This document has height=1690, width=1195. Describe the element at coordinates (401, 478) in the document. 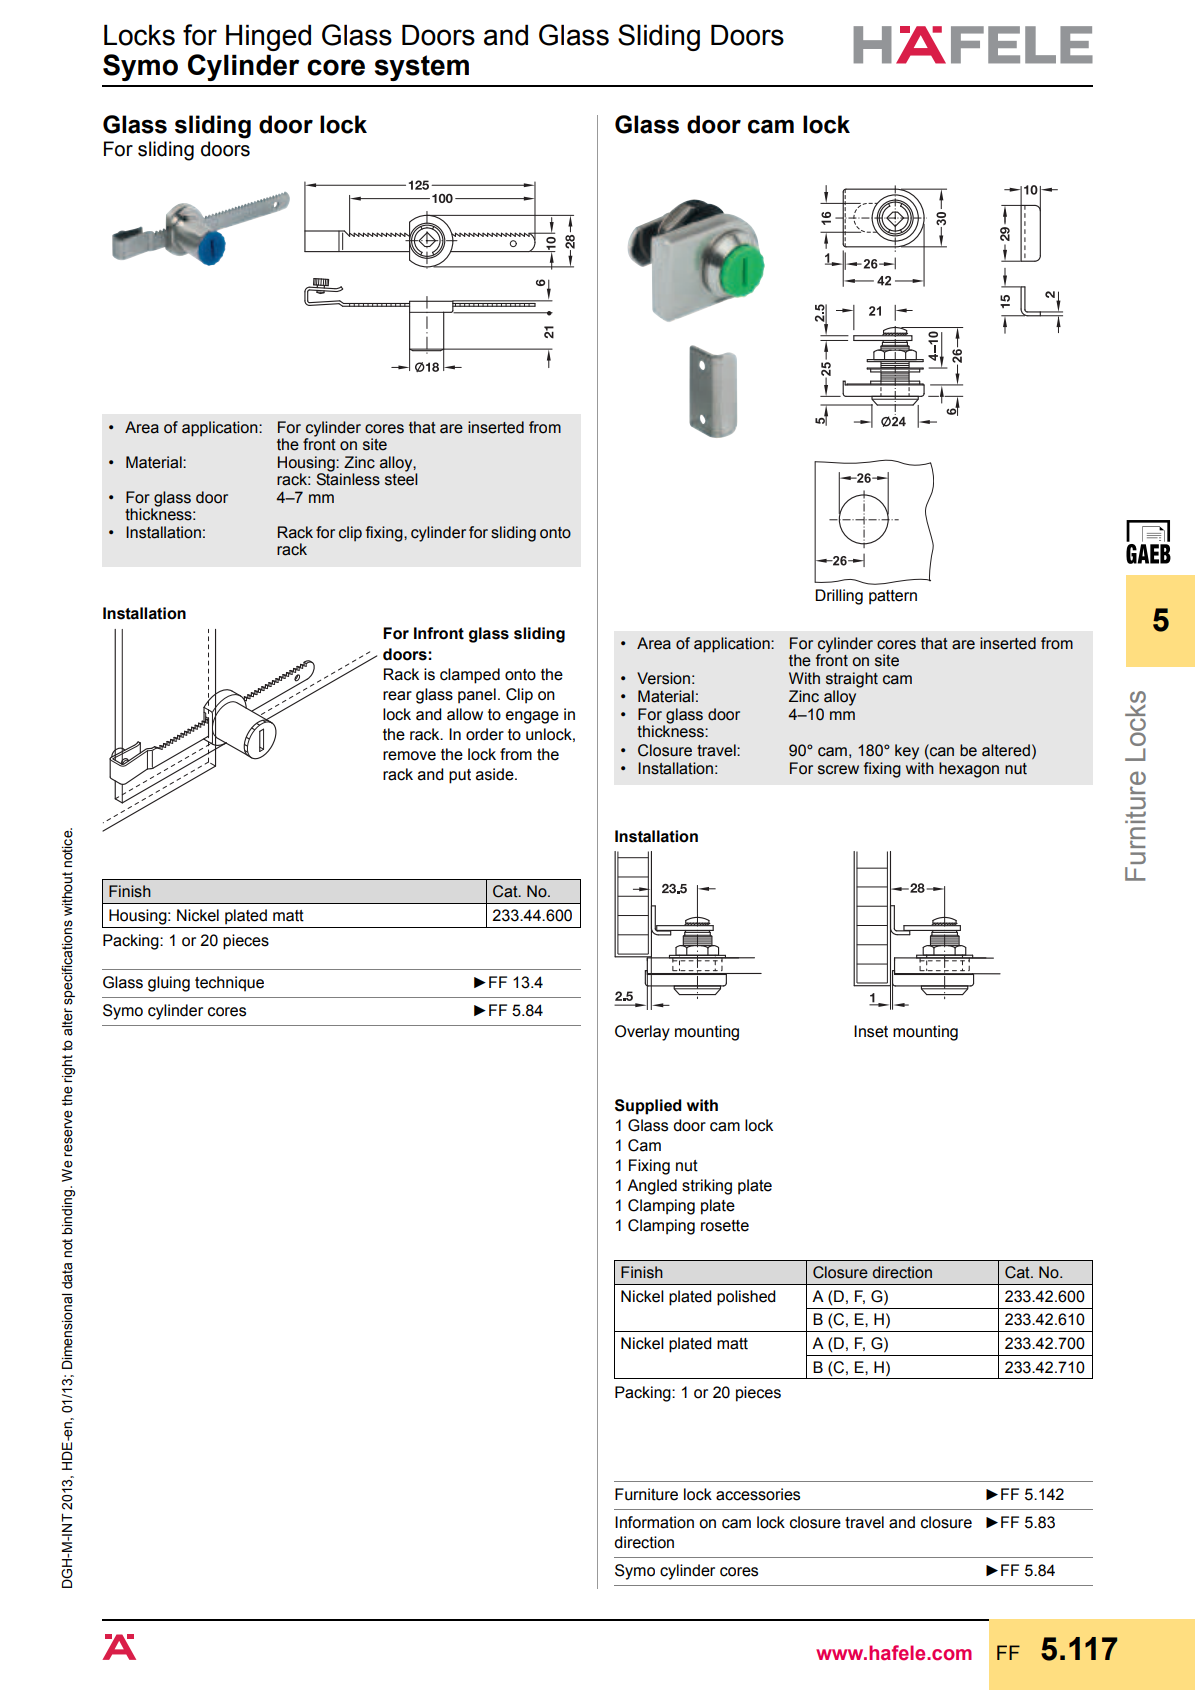

I see `steel` at that location.
